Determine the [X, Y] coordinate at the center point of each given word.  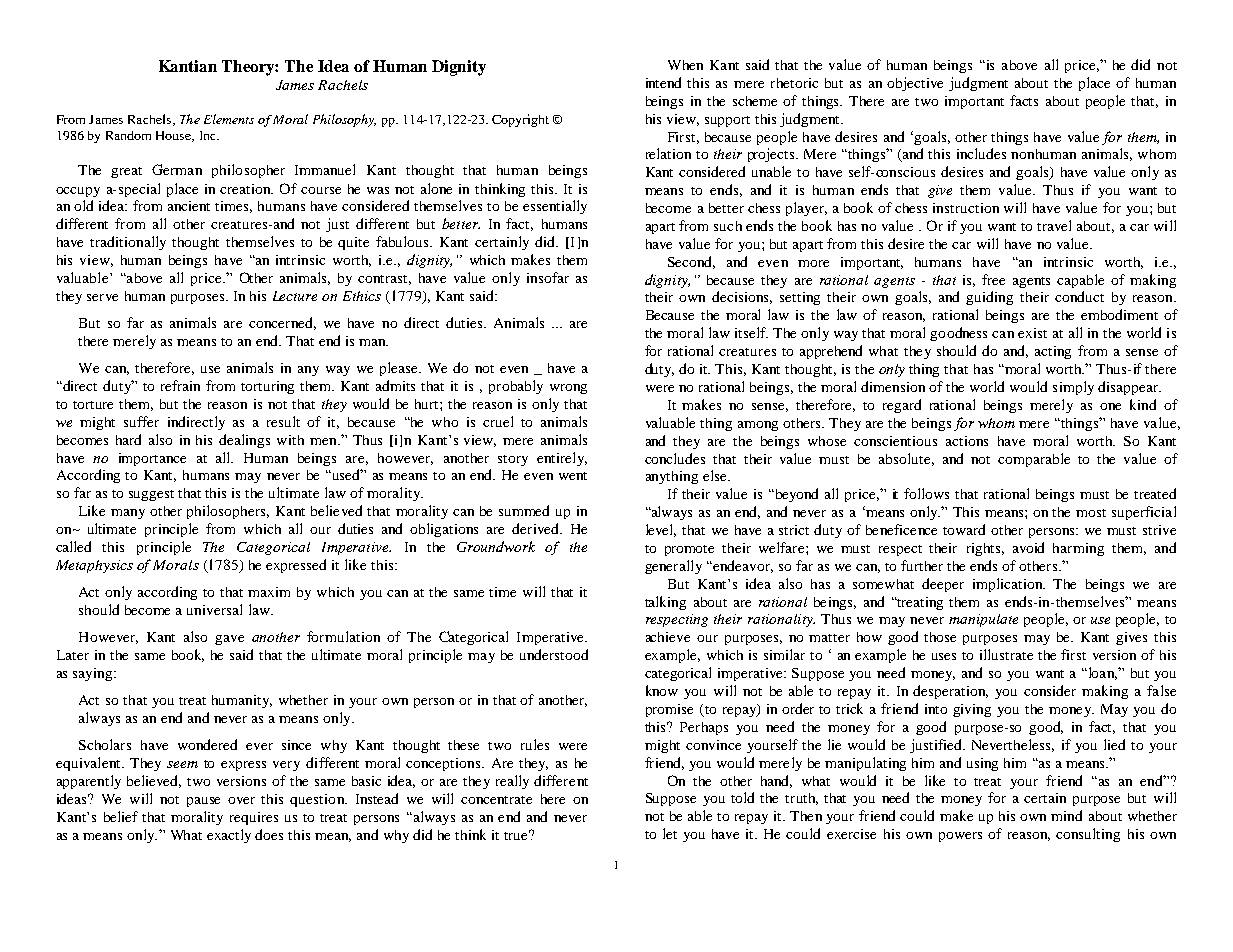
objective [915, 84]
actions [967, 441]
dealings [244, 441]
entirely [562, 459]
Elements [229, 119]
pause [203, 802]
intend [663, 82]
